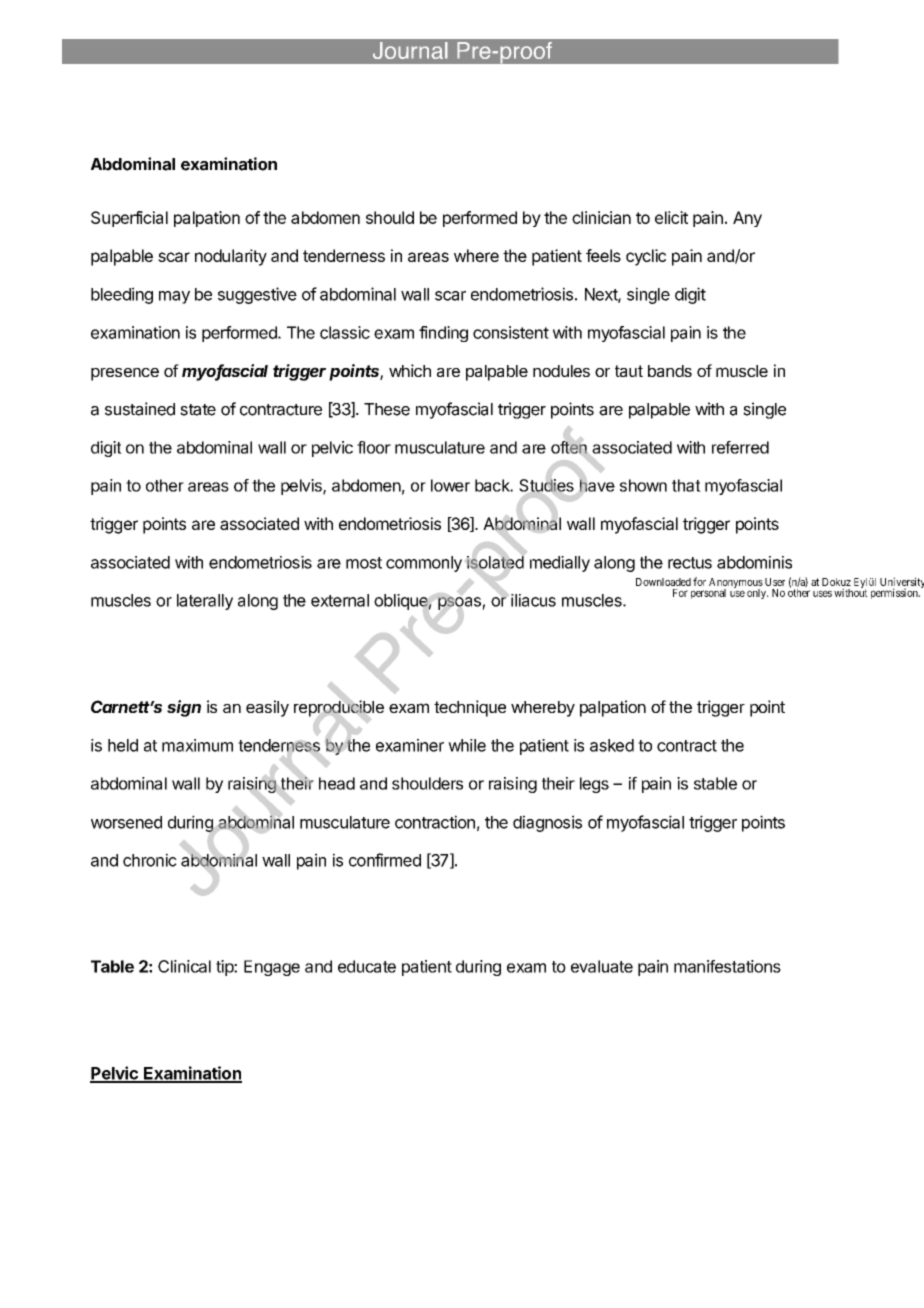 This screenshot has width=924, height=1308. Describe the element at coordinates (205, 602) in the screenshot. I see `laterally` at that location.
